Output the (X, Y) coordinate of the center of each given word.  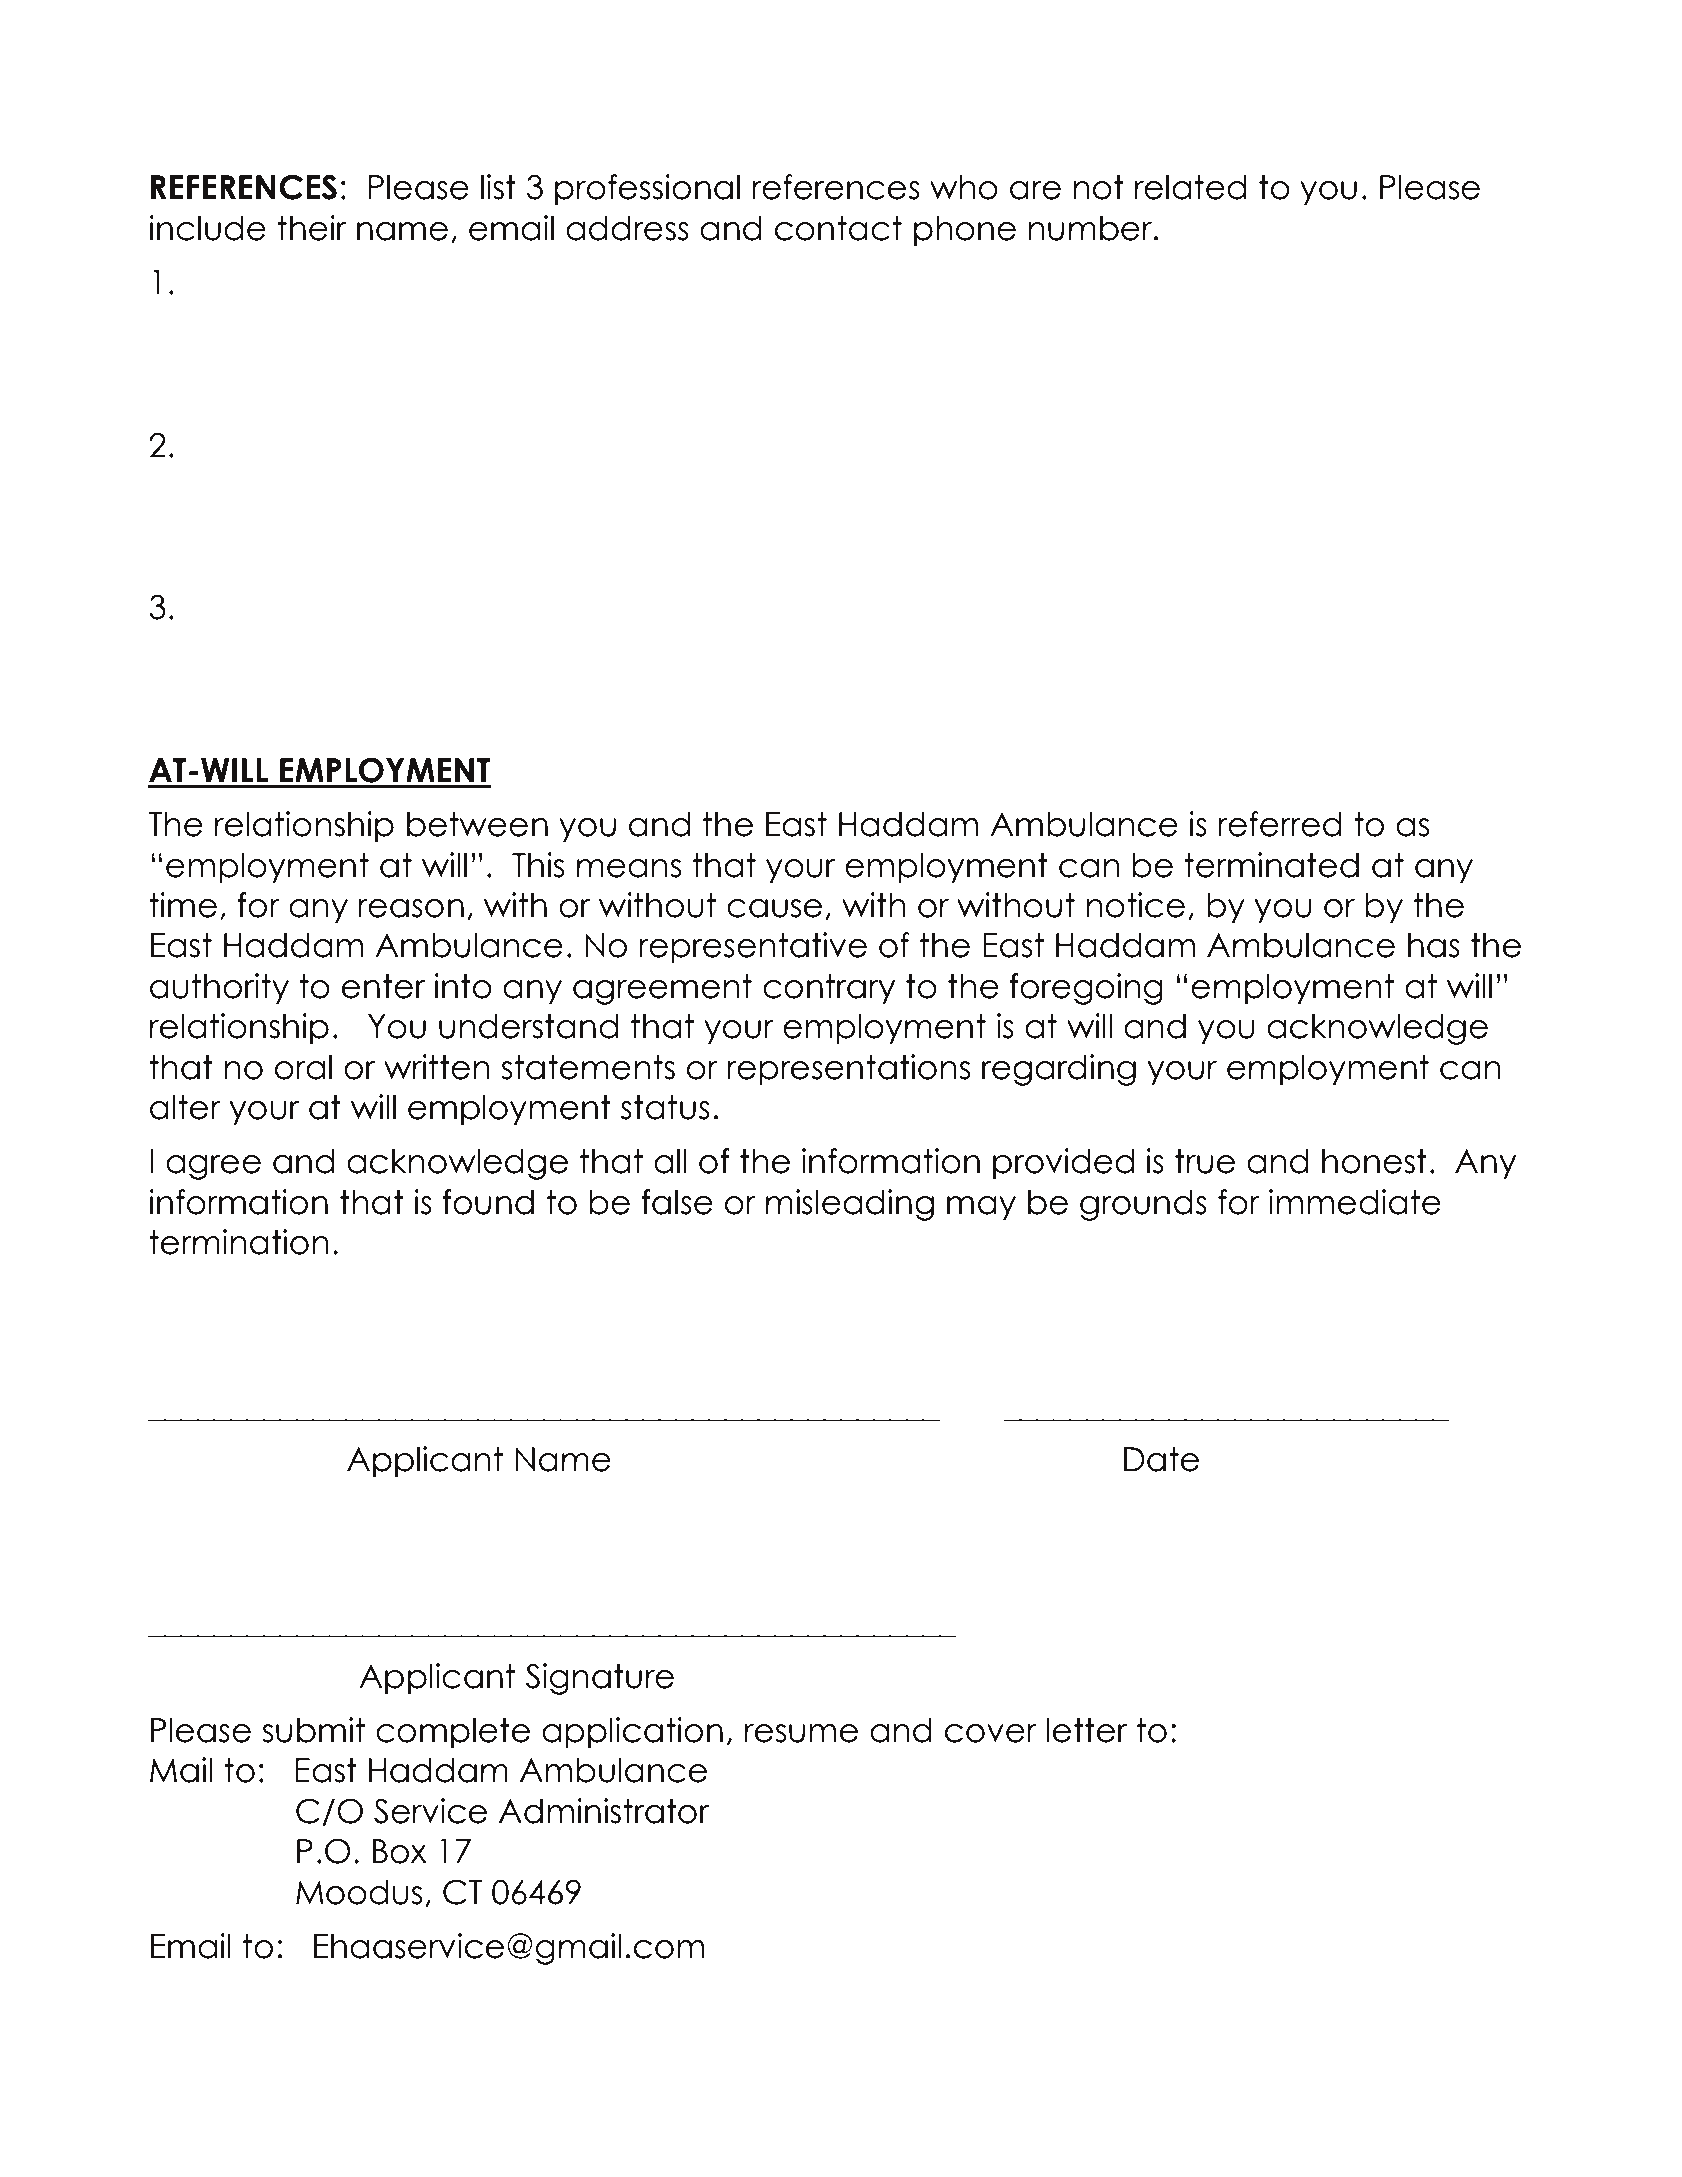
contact (838, 228)
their (311, 228)
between (477, 824)
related (1190, 187)
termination (239, 1242)
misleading (850, 1205)
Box (400, 1851)
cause (774, 908)
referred (1280, 824)
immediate (1355, 1202)
